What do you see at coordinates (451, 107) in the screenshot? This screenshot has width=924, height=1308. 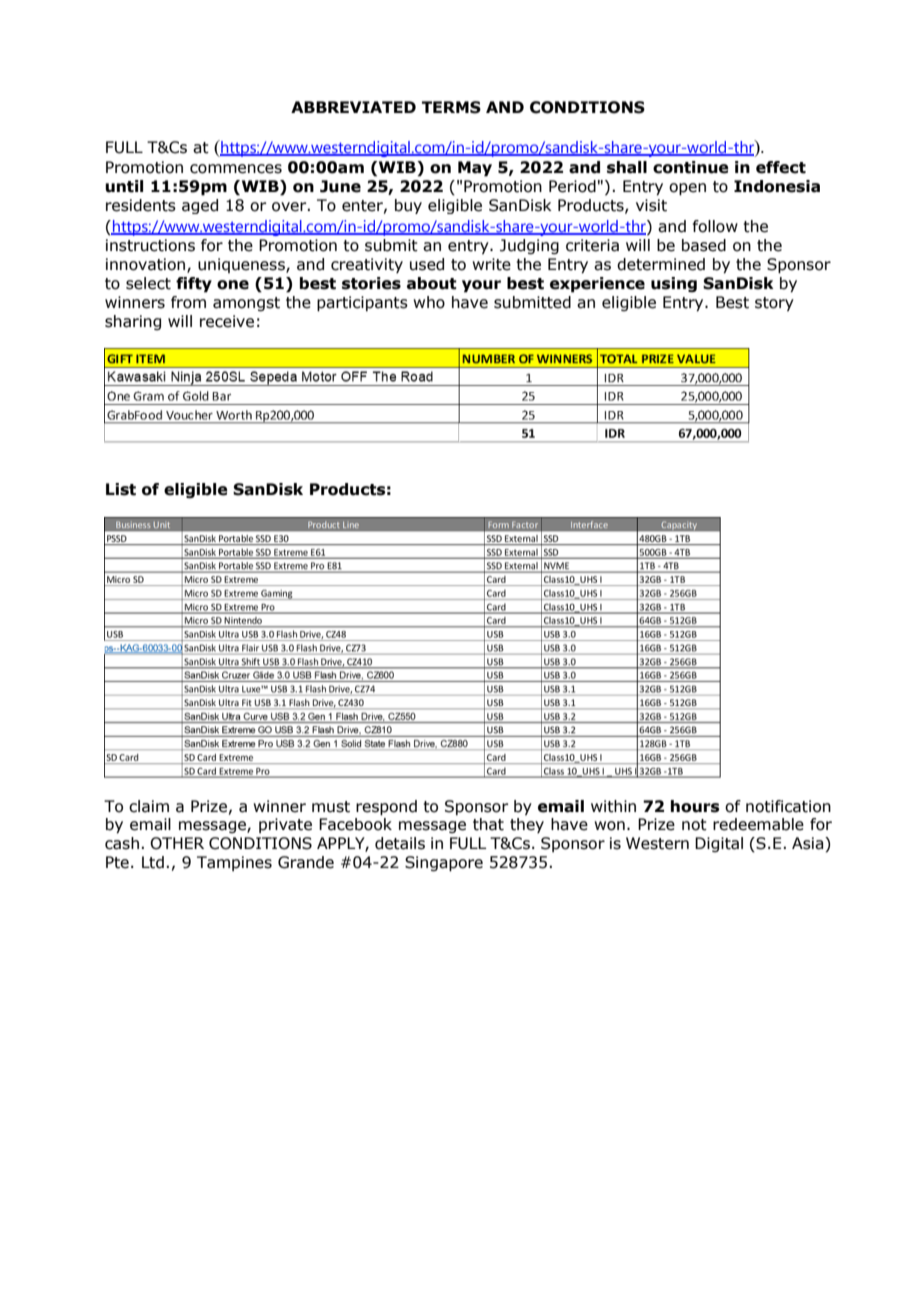 I see `TERMS` at bounding box center [451, 107].
